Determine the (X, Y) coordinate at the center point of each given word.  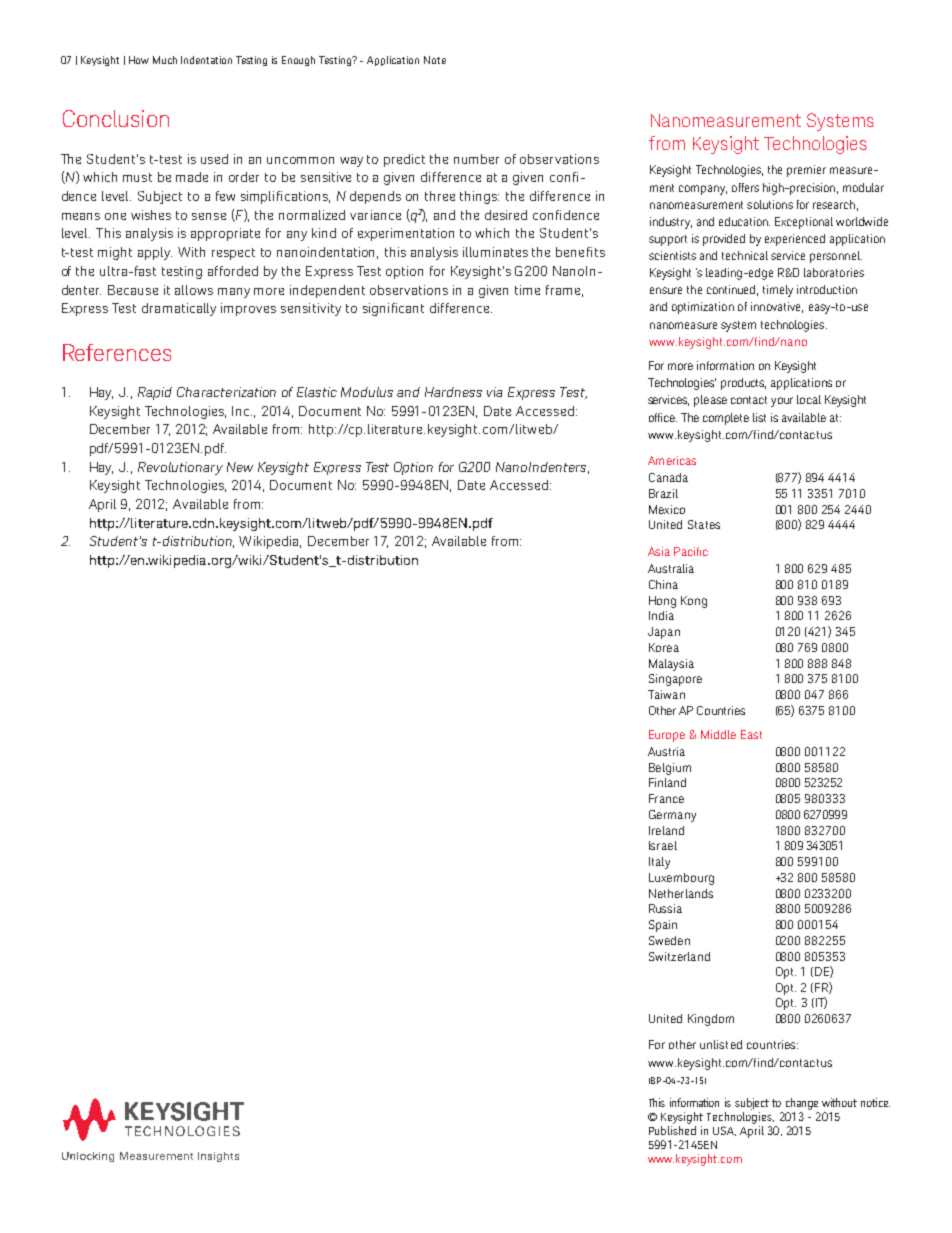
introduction (827, 289)
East (751, 734)
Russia (665, 908)
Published (672, 1130)
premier (806, 171)
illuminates (495, 252)
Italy (659, 863)
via (494, 392)
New (240, 467)
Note (435, 60)
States (704, 524)
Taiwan (666, 694)
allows (194, 290)
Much (165, 60)
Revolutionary (180, 468)
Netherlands (681, 893)
